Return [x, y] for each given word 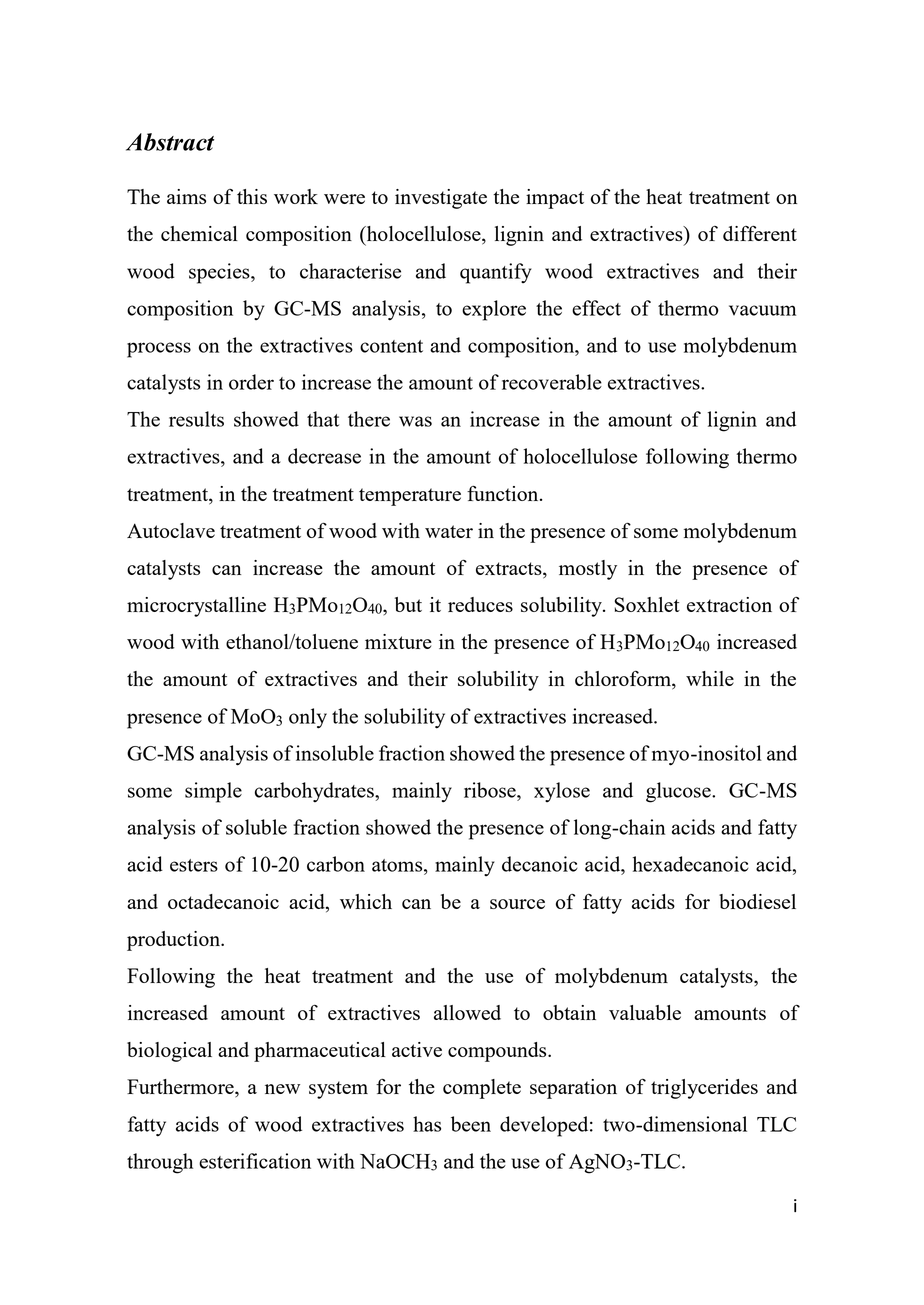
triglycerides [704, 1089]
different [760, 233]
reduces [480, 604]
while [710, 678]
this [252, 196]
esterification [255, 1161]
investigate [441, 199]
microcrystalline [196, 607]
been [471, 1124]
